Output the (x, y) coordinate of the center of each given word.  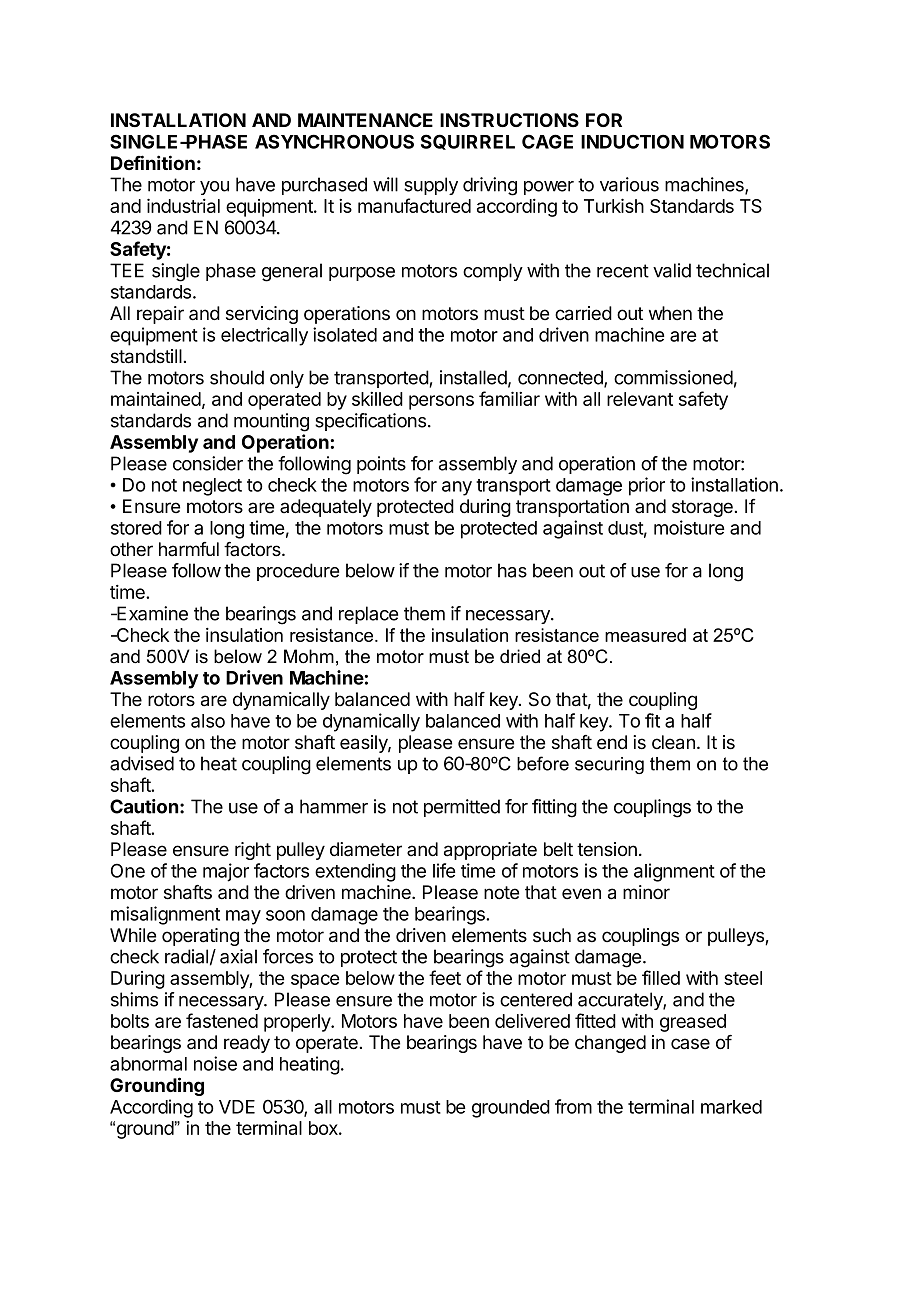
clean (673, 742)
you (214, 188)
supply (431, 186)
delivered (532, 1021)
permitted (462, 808)
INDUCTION (632, 141)
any (457, 488)
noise (215, 1063)
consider (208, 463)
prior (647, 486)
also (208, 721)
